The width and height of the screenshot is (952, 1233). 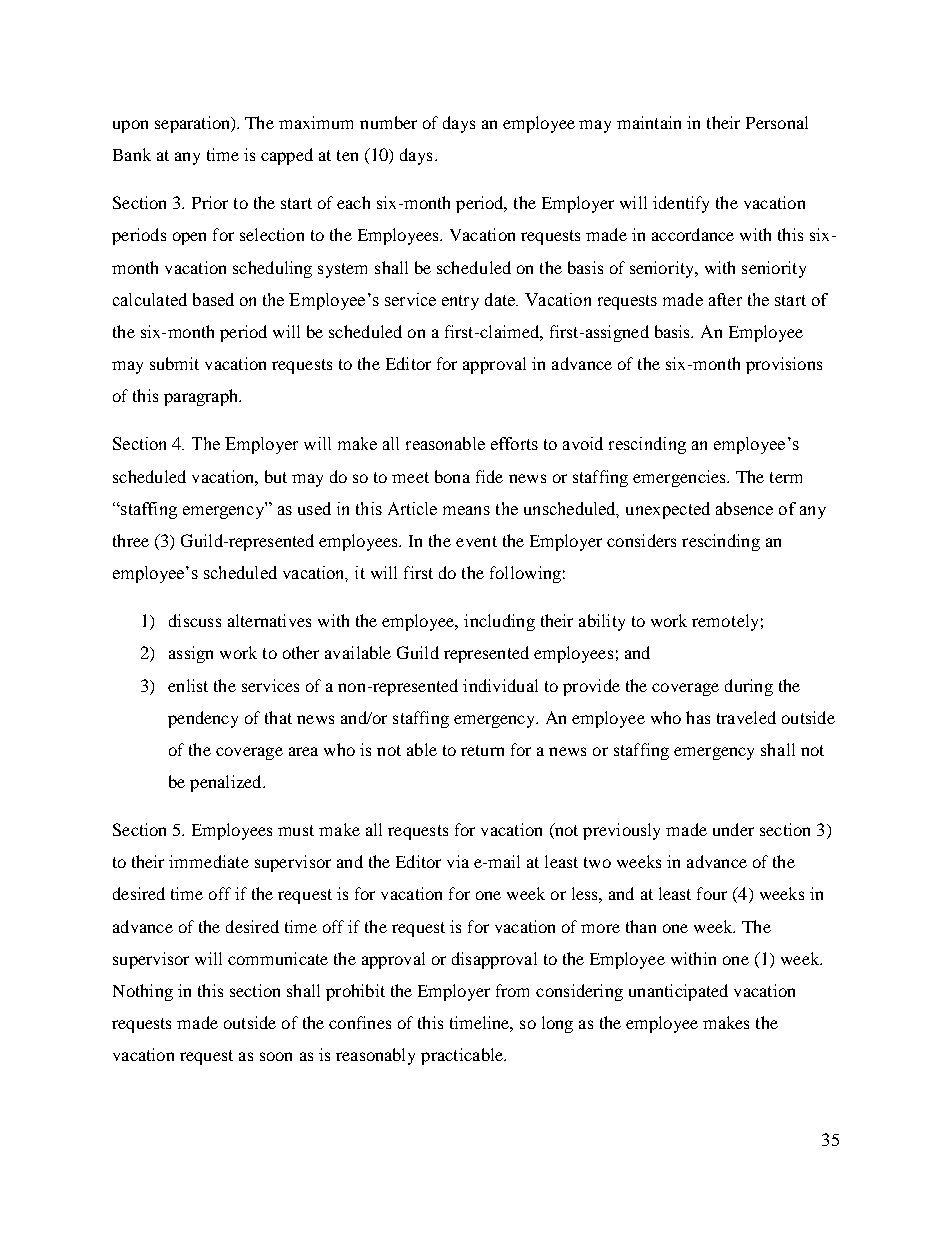 I want to click on soon, so click(x=276, y=1056).
